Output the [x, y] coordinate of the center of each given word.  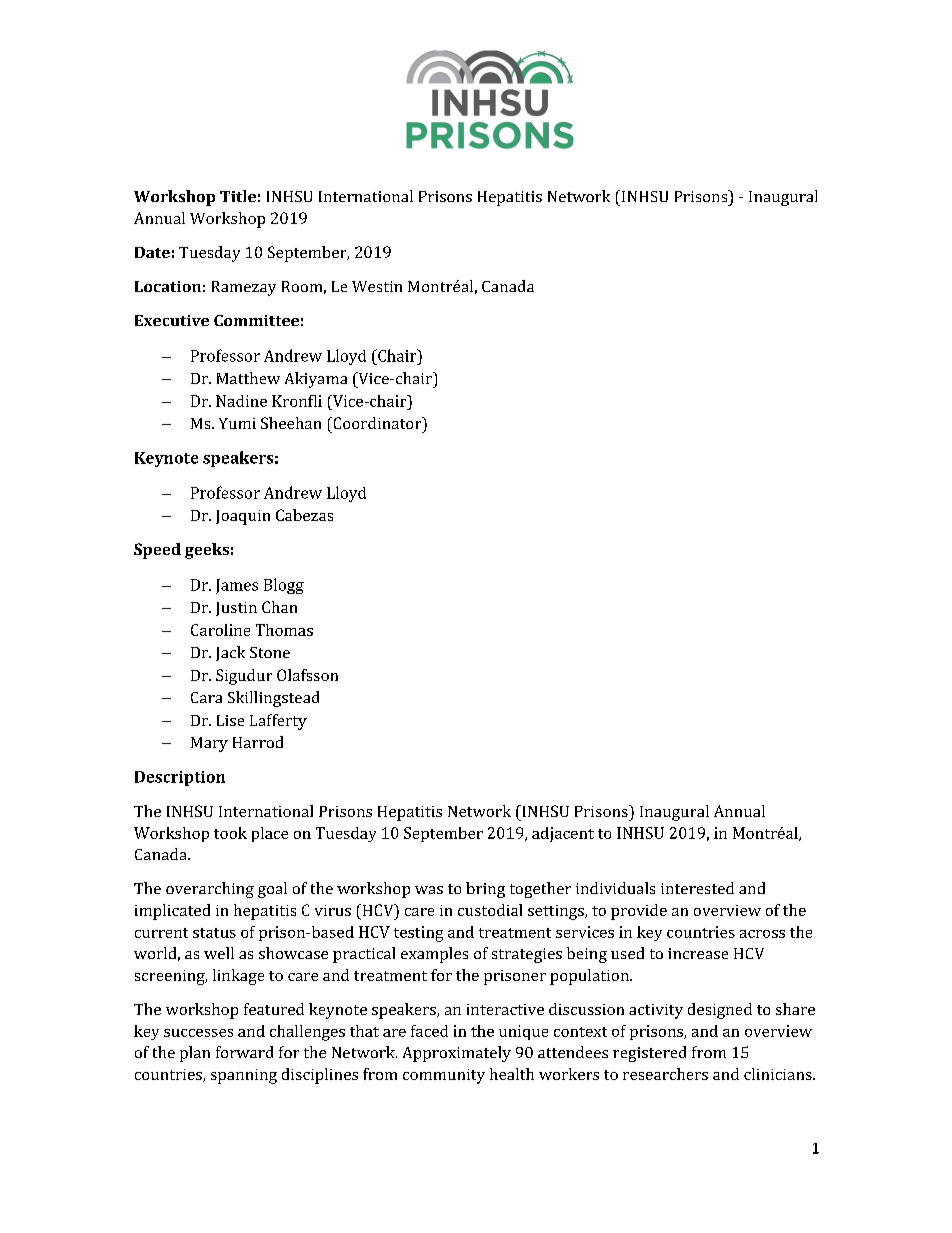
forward [244, 1052]
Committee [256, 320]
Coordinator [377, 423]
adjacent [563, 834]
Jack [230, 653]
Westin [377, 286]
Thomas [284, 630]
